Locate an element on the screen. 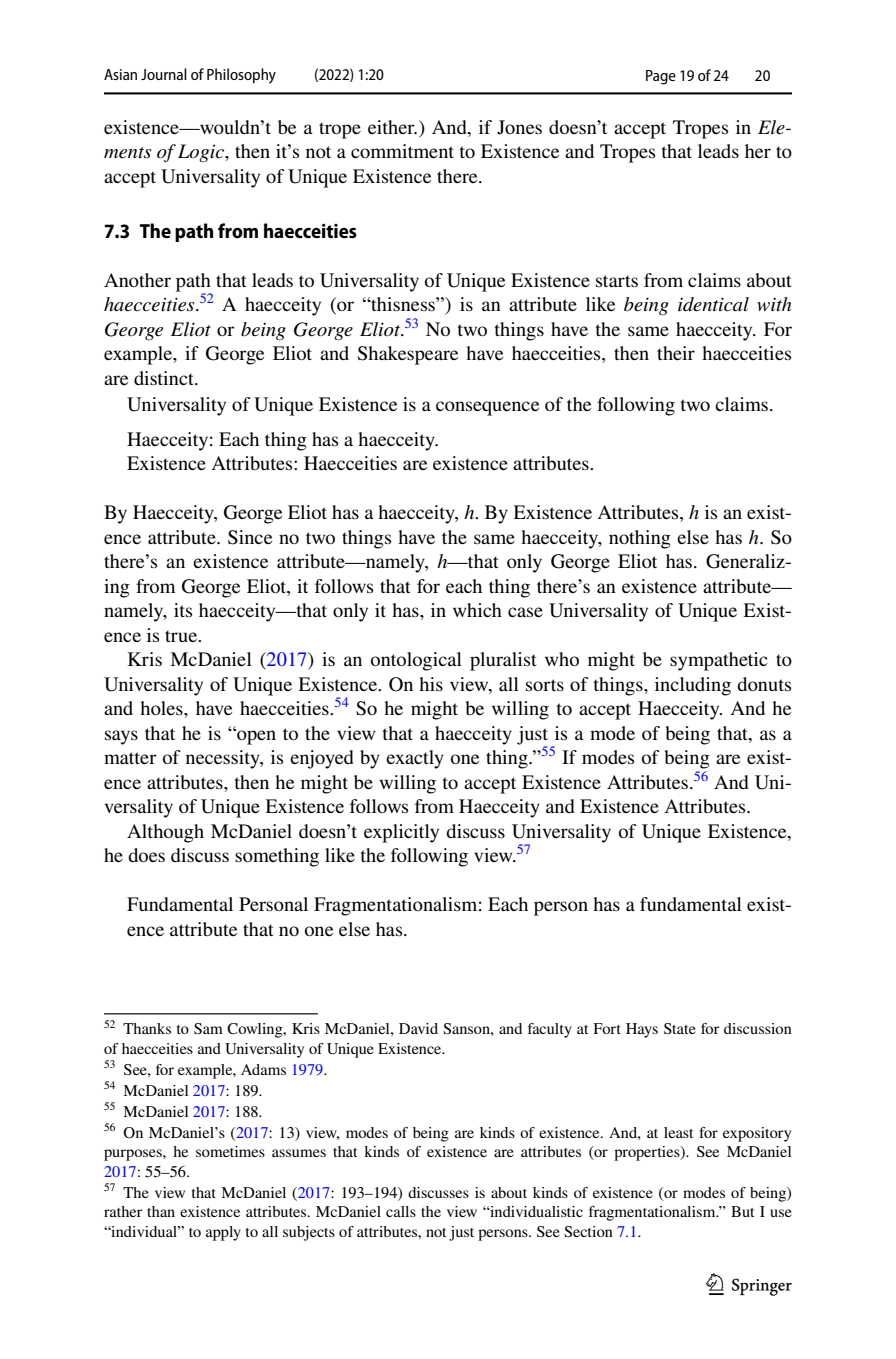  explicitly is located at coordinates (401, 833).
